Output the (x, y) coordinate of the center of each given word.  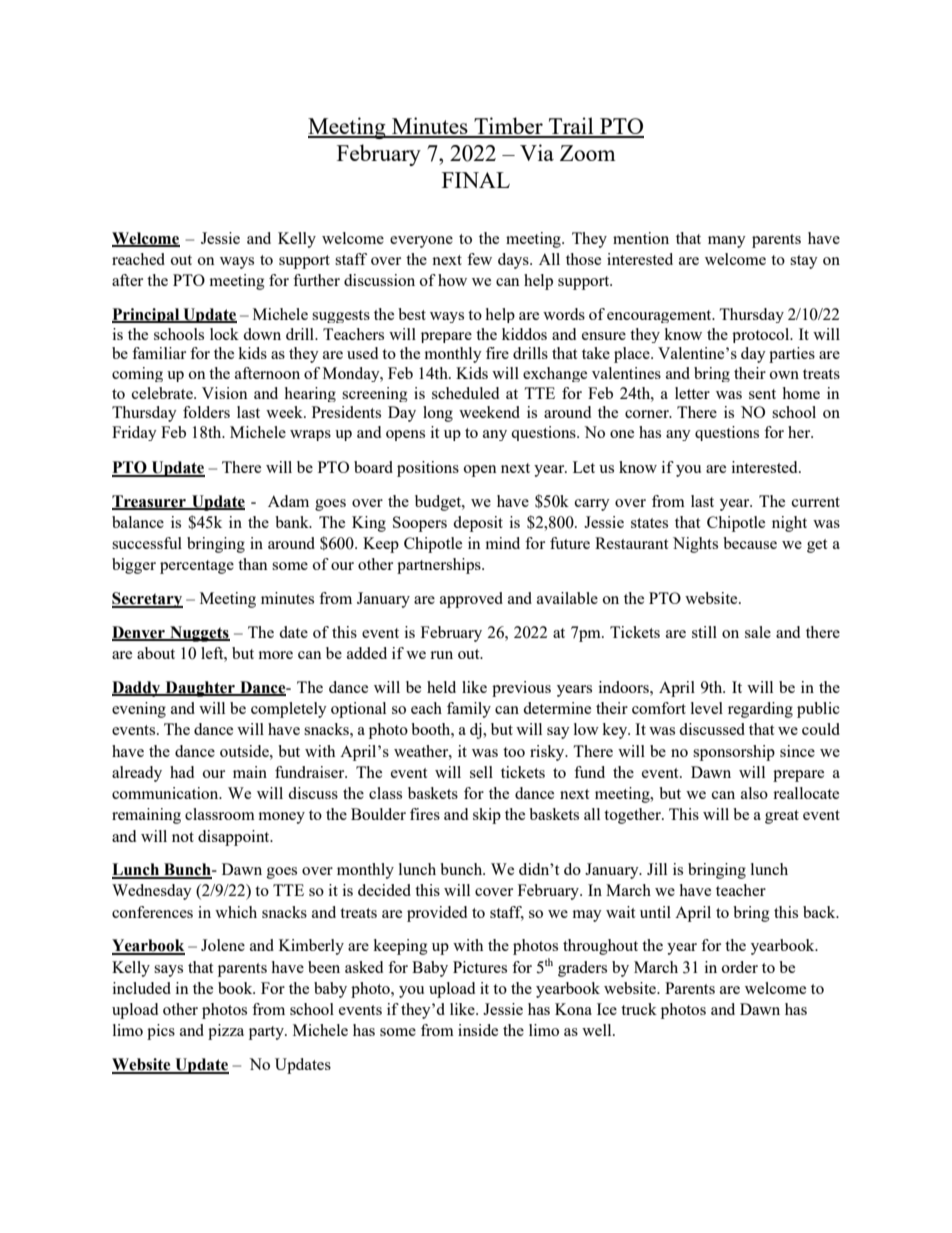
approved (471, 600)
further (316, 280)
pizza (226, 1032)
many (727, 242)
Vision (225, 393)
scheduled (465, 393)
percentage (197, 567)
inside (478, 1030)
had (182, 772)
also (754, 793)
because (750, 543)
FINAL (476, 180)
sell (481, 772)
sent (762, 394)
